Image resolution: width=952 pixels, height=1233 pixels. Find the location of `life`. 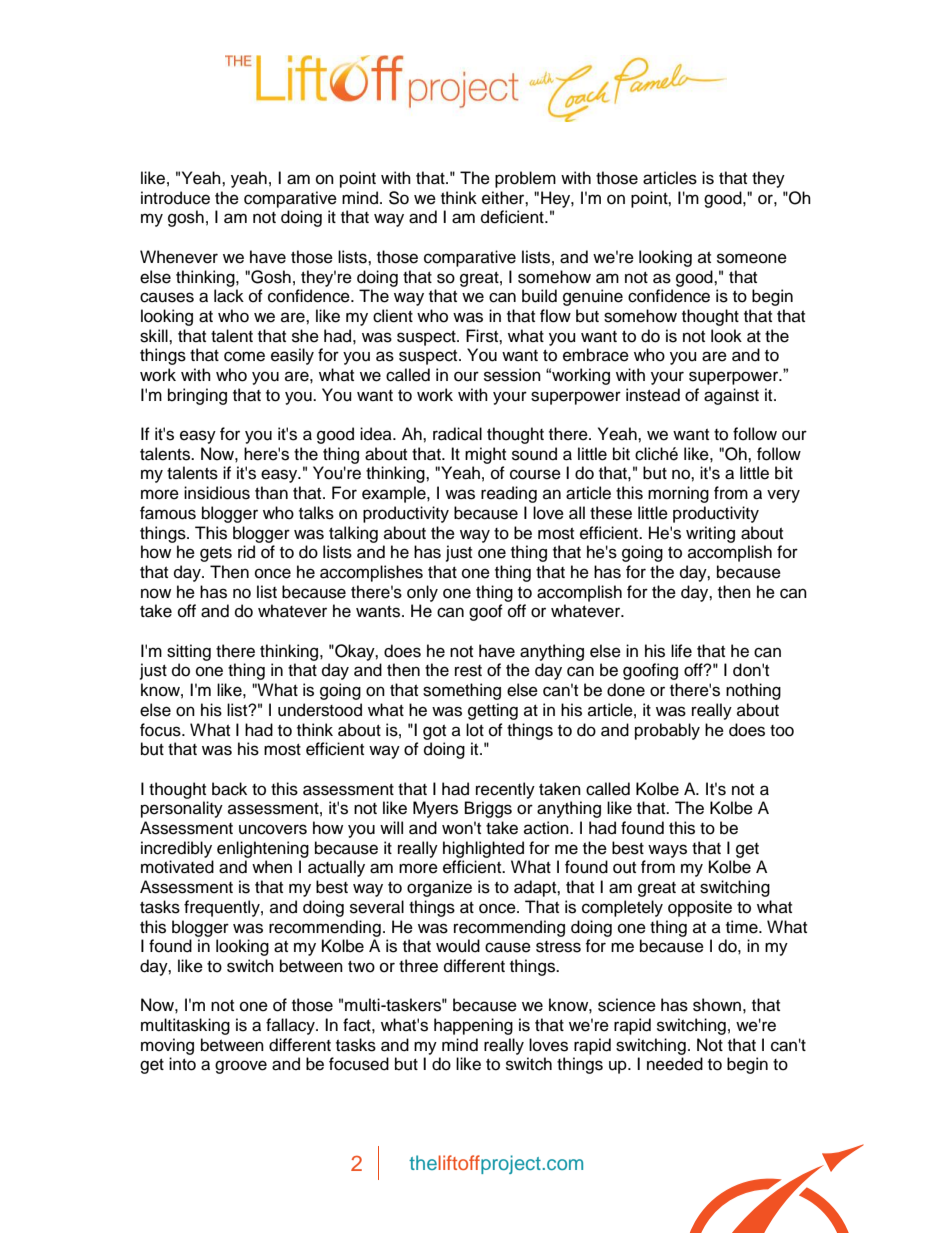

life is located at coordinates (681, 651).
